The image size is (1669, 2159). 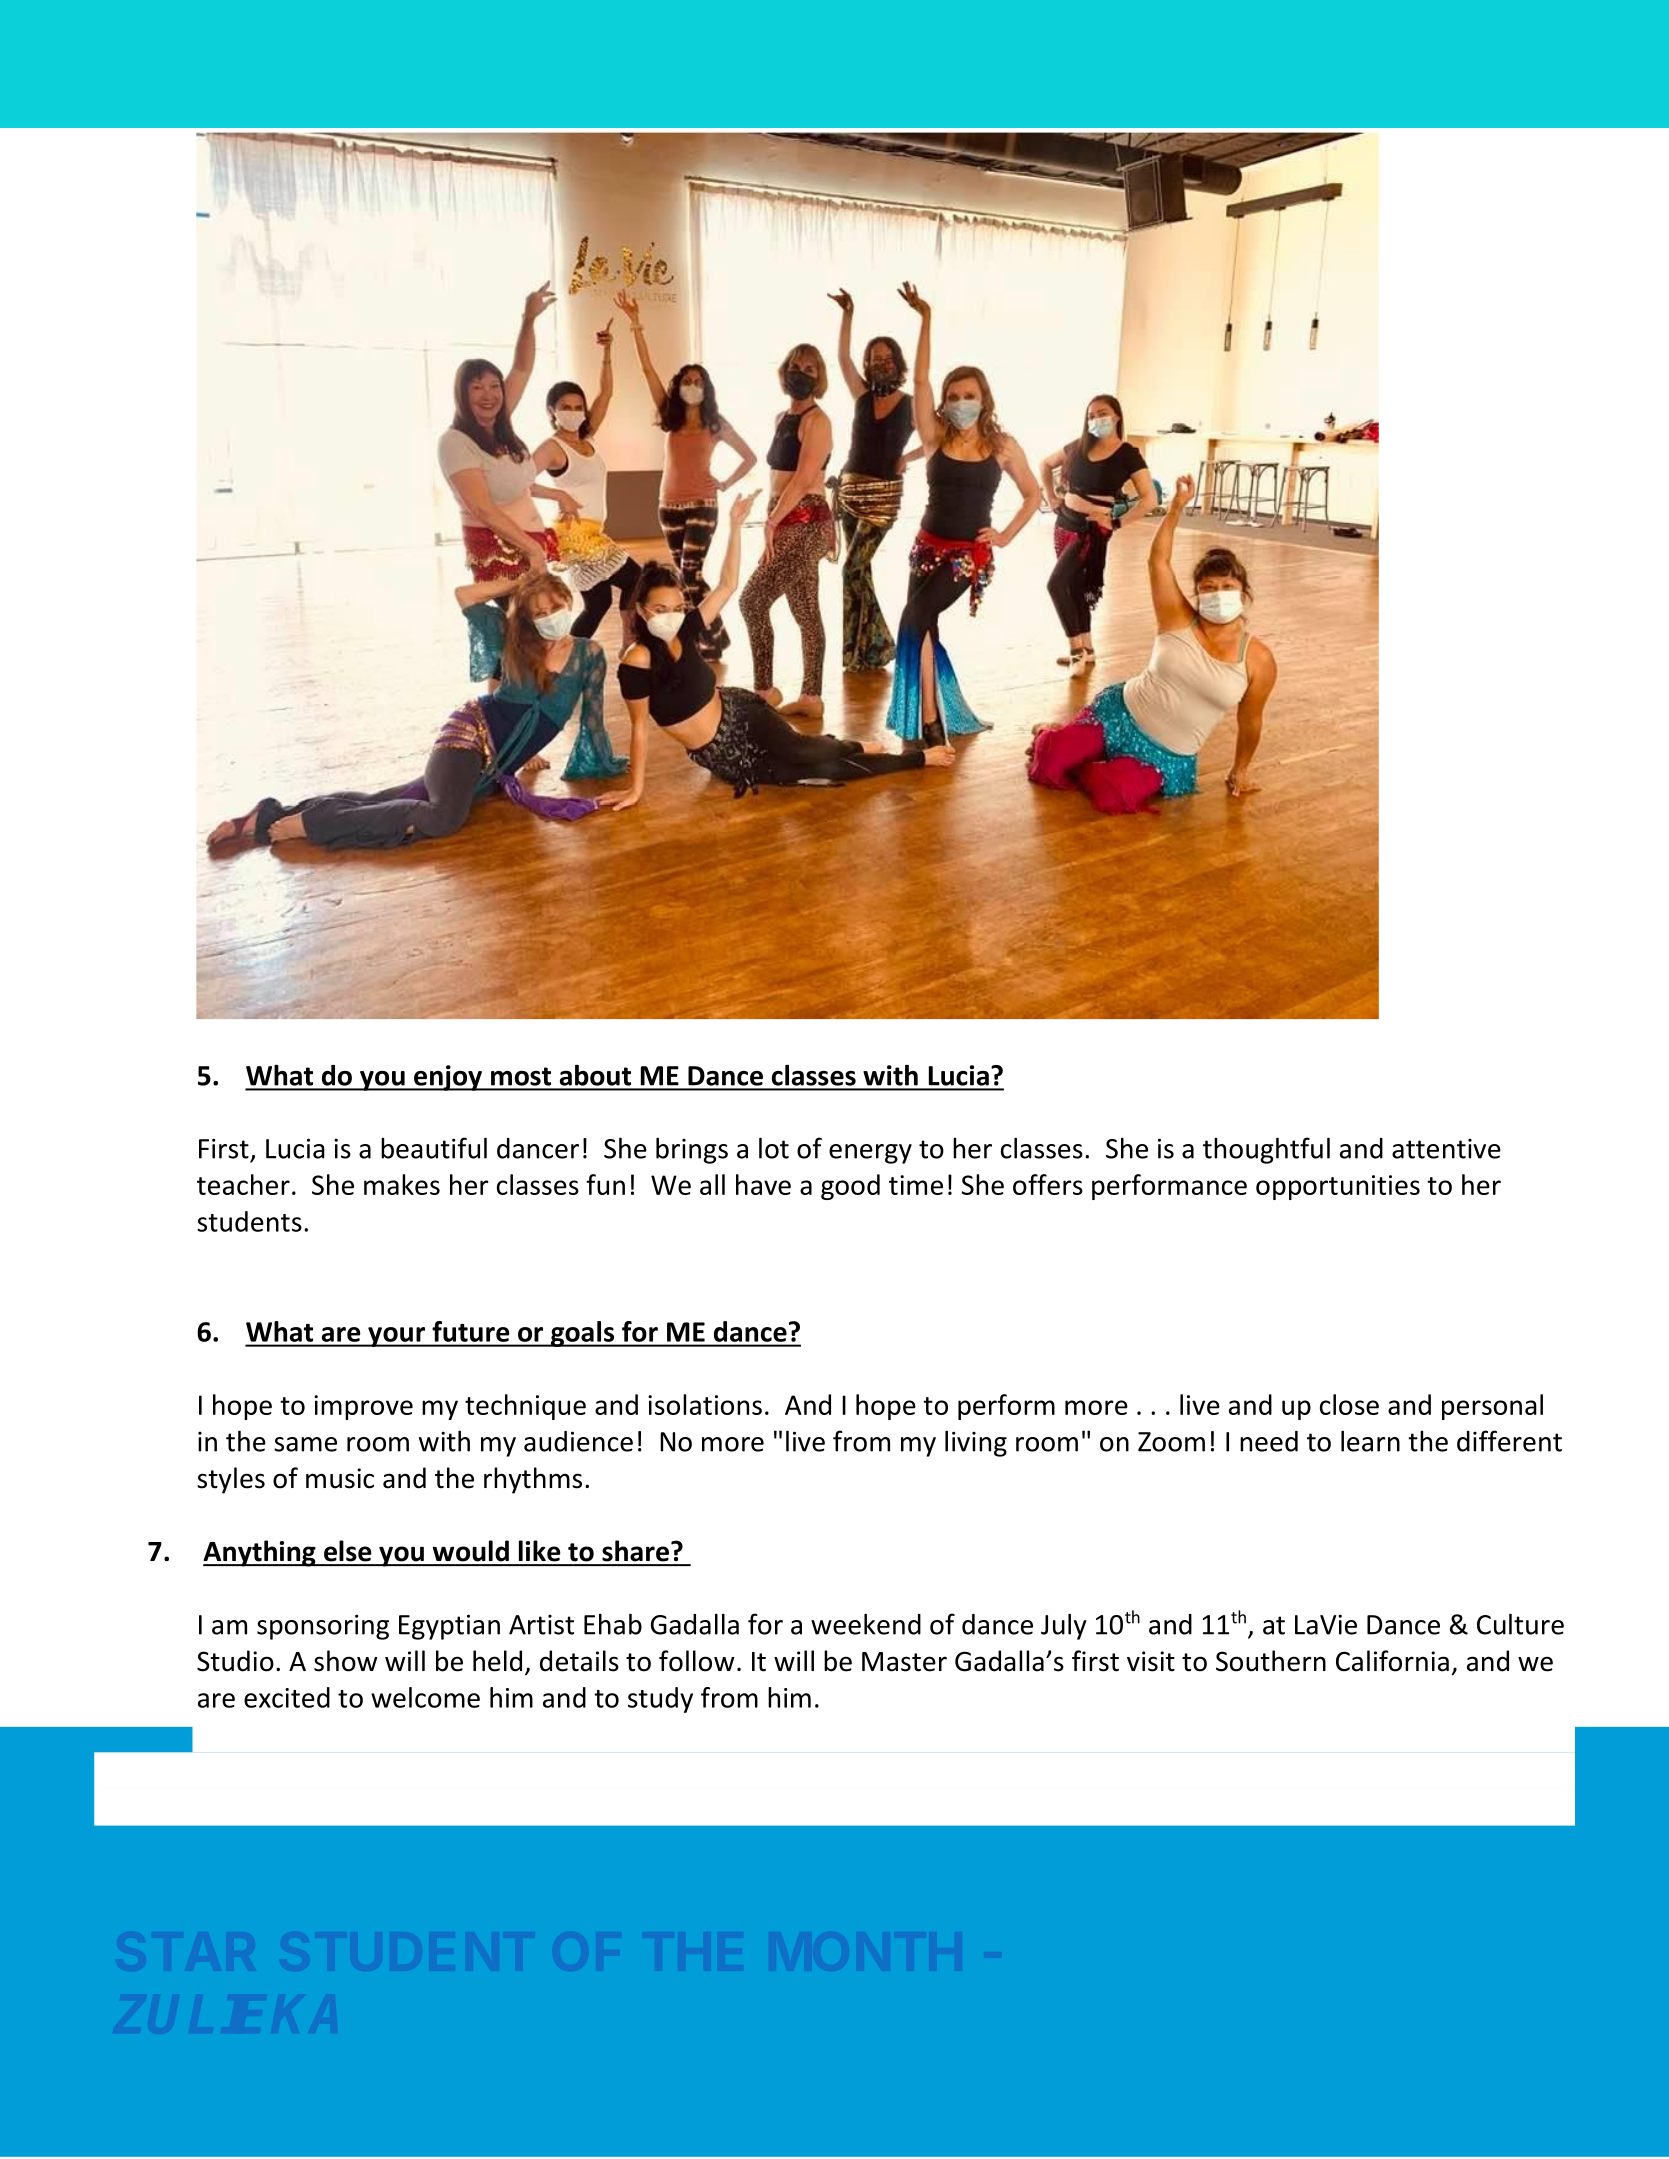 What do you see at coordinates (976, 1443) in the screenshot?
I see `living` at bounding box center [976, 1443].
